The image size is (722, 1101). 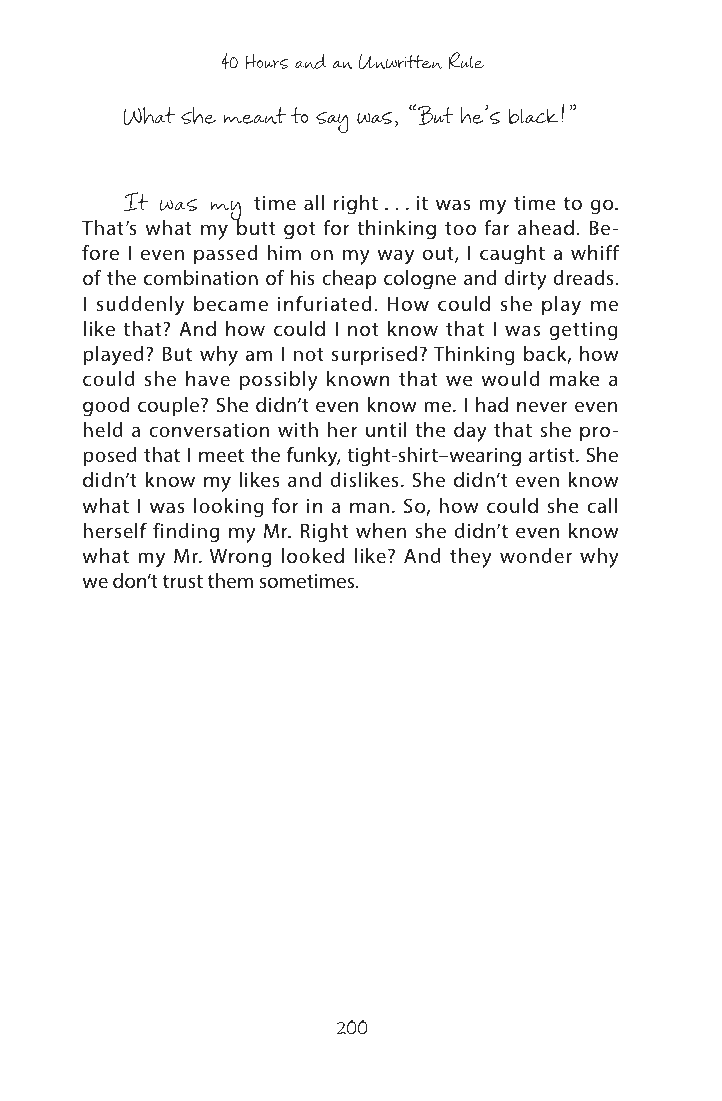 I want to click on Unwritten, so click(x=400, y=61).
